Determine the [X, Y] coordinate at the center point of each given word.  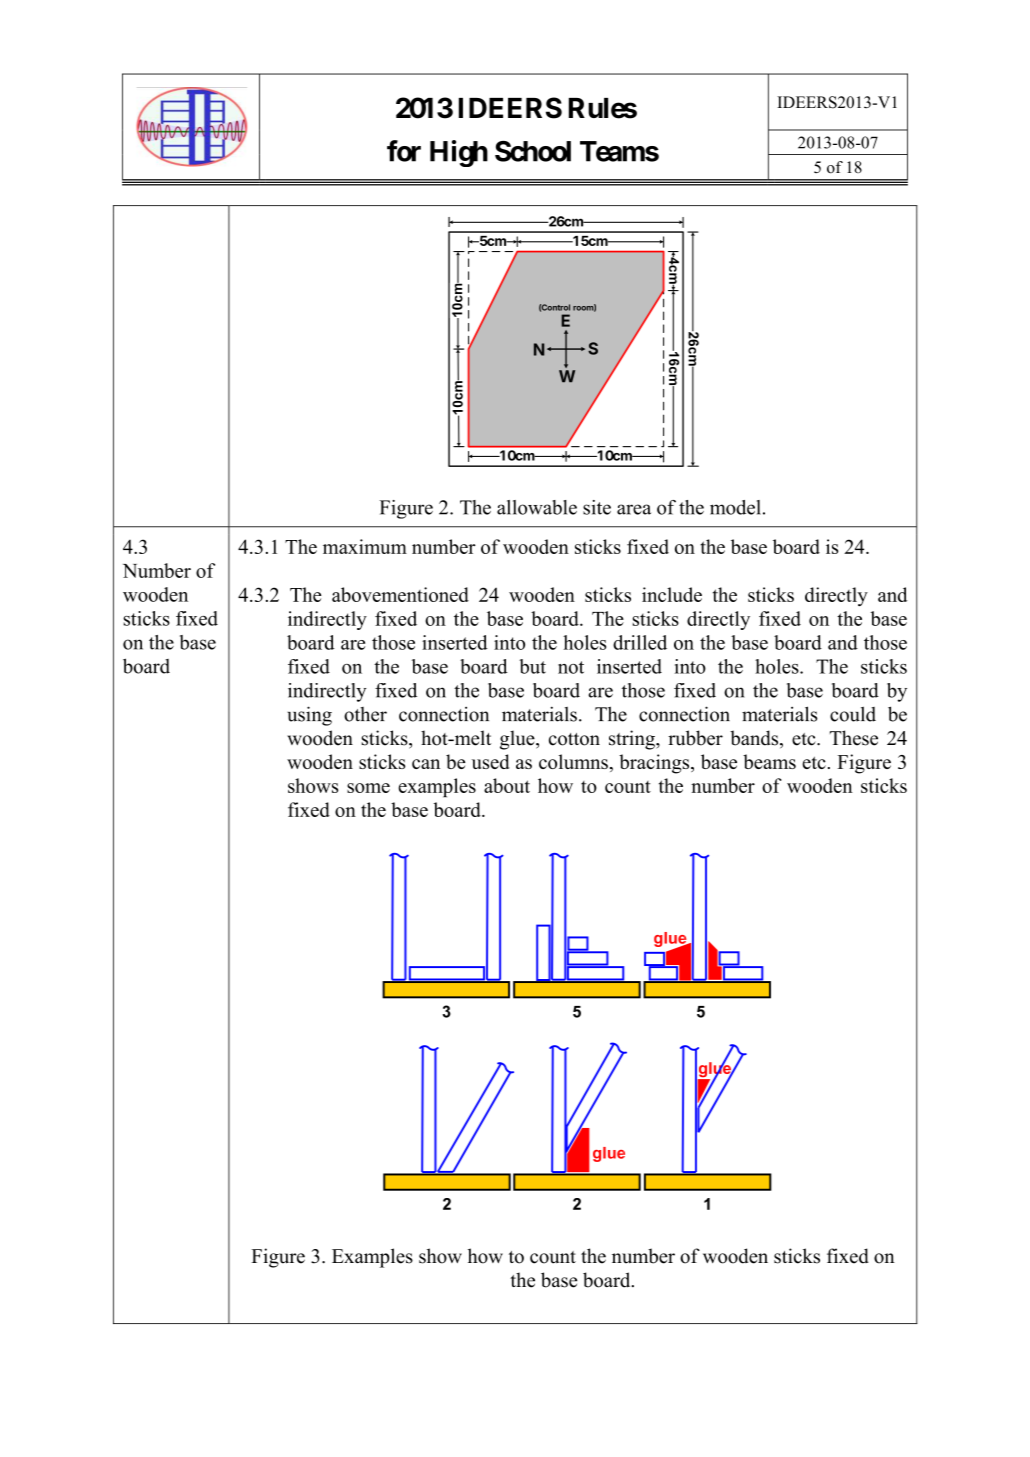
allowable [537, 507]
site [597, 507]
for [404, 151]
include [672, 594]
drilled [640, 642]
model [735, 507]
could [853, 714]
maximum [365, 546]
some [368, 788]
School [533, 151]
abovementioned [400, 594]
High [459, 153]
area [634, 509]
